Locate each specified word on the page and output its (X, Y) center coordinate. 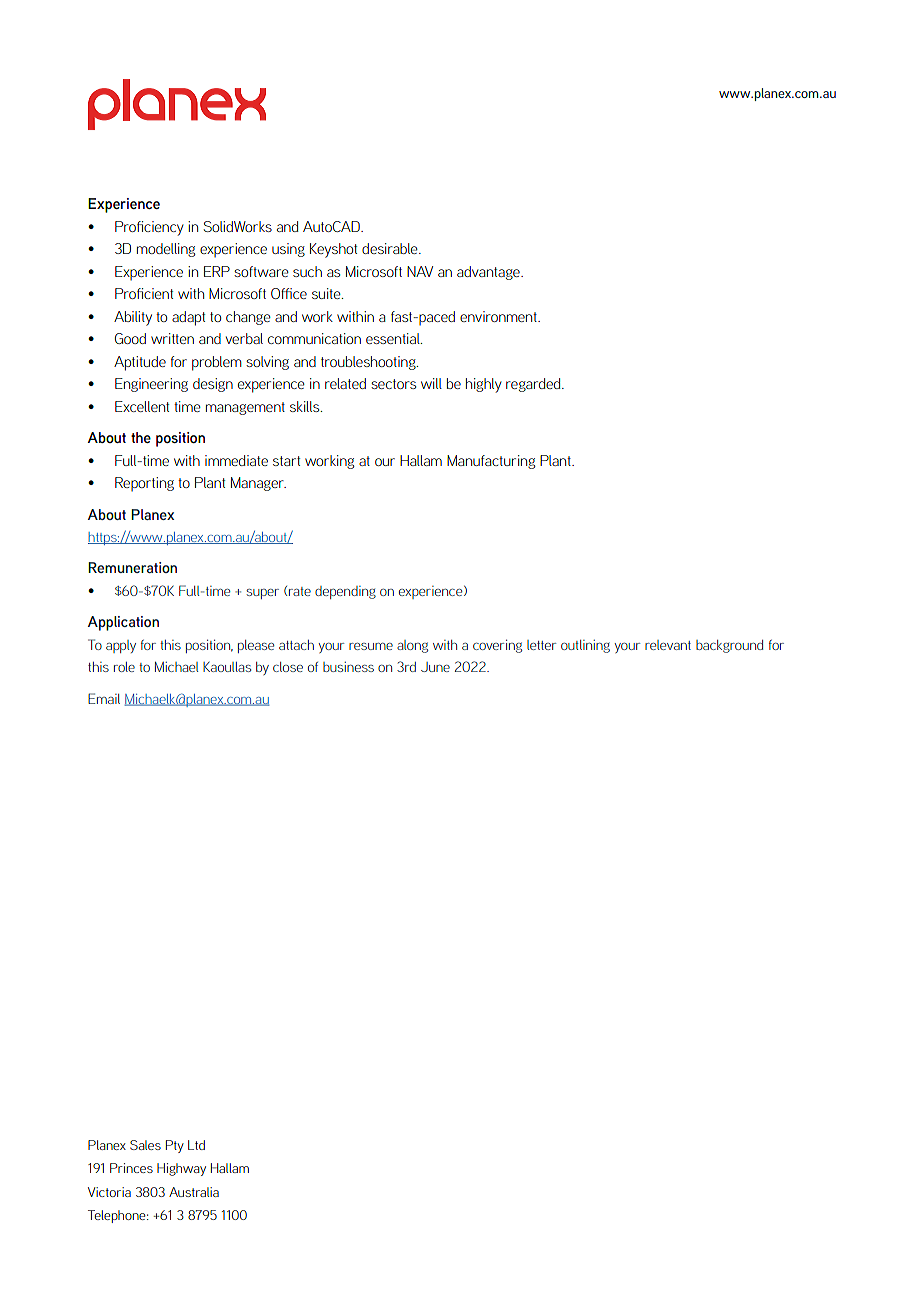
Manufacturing (491, 462)
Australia (194, 1192)
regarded (534, 385)
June (435, 667)
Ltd (196, 1145)
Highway (181, 1169)
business (348, 667)
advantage (489, 273)
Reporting (144, 484)
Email (104, 698)
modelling (166, 250)
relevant (668, 645)
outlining (585, 646)
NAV (420, 271)
